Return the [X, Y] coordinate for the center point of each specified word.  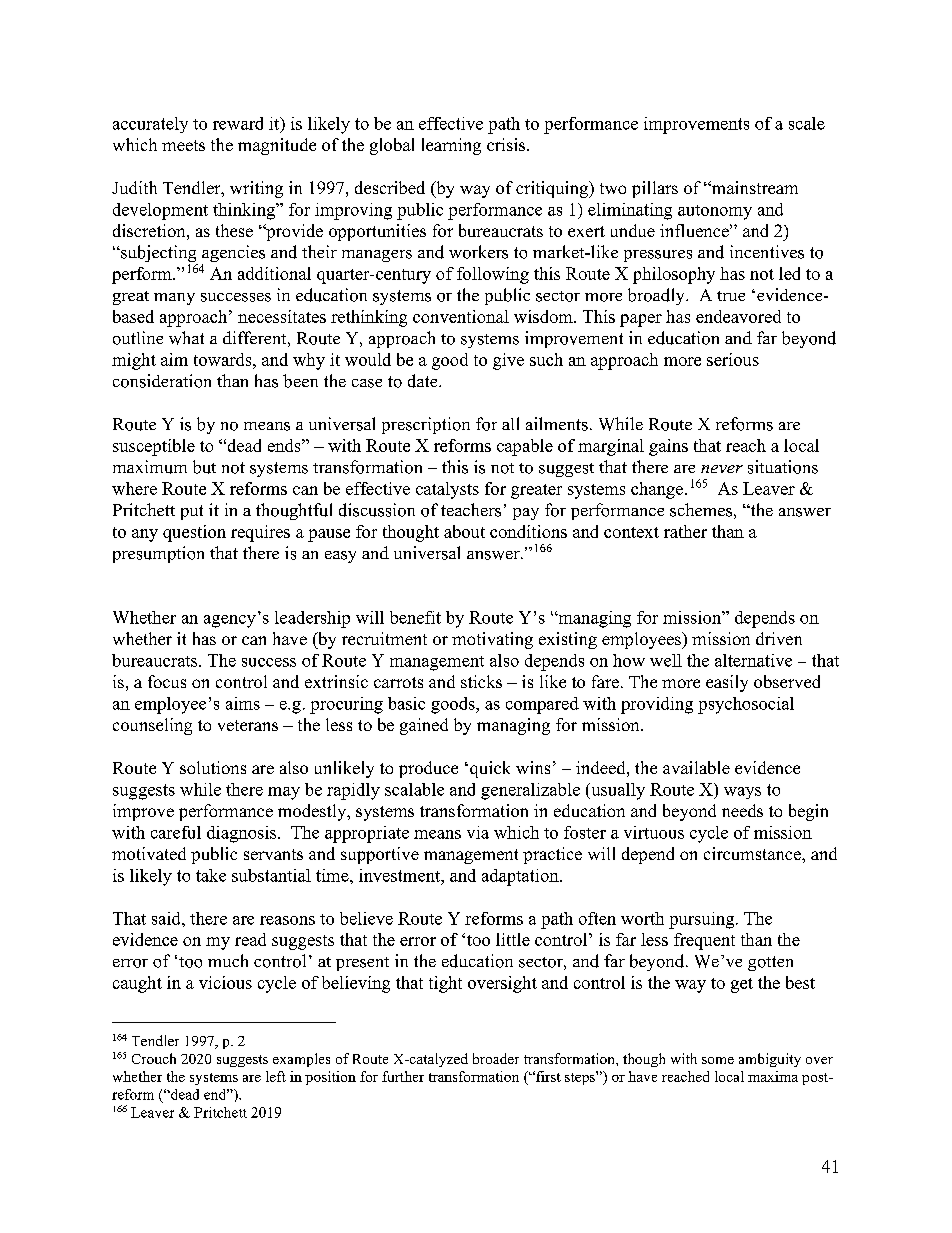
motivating [492, 640]
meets [183, 145]
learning [451, 146]
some [718, 1060]
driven [779, 638]
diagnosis [243, 834]
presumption [158, 554]
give [508, 361]
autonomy [715, 212]
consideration [162, 381]
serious [733, 359]
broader [496, 1058]
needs [742, 810]
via [478, 832]
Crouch [154, 1058]
